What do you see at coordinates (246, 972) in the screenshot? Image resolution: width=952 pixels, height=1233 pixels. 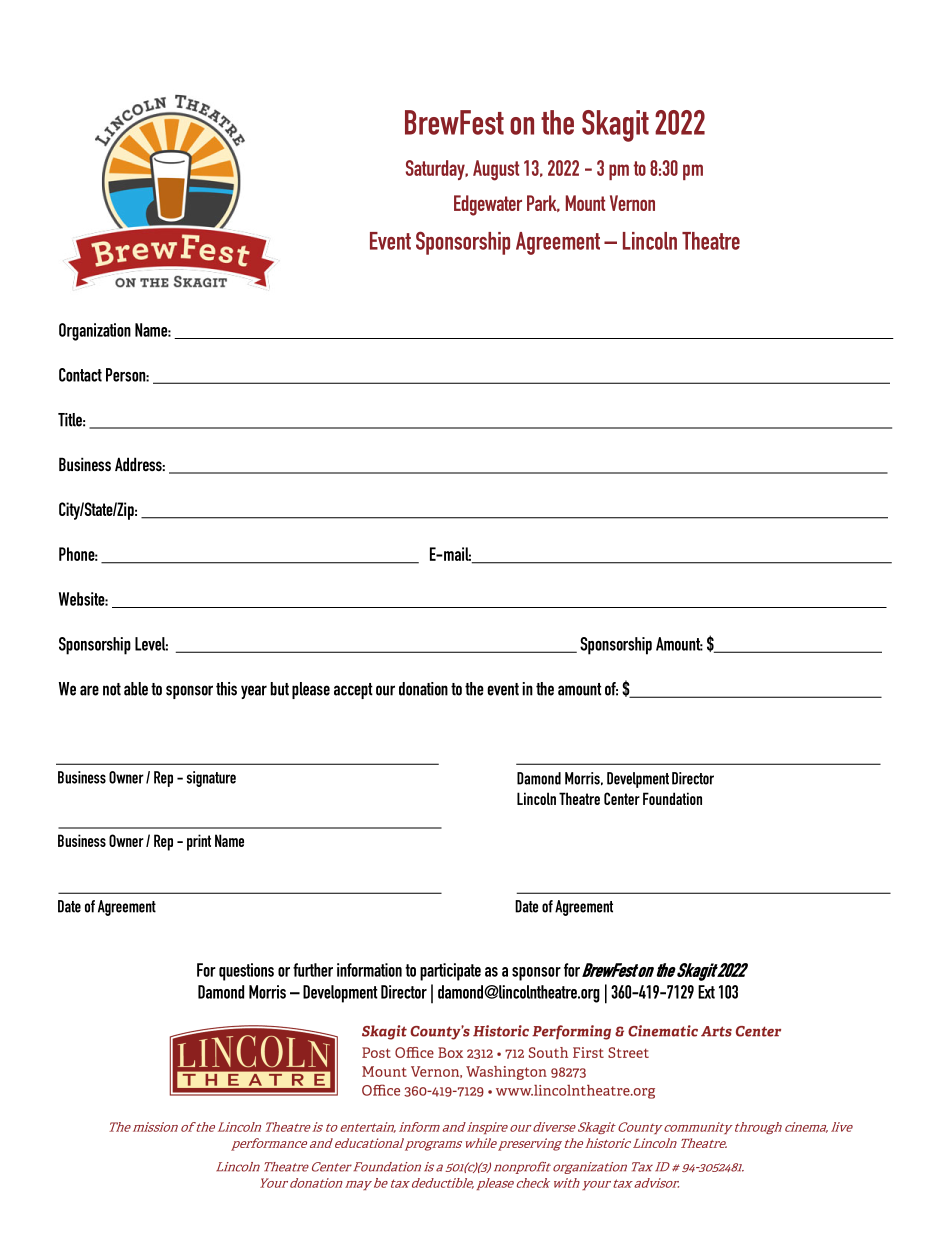 I see `questions` at bounding box center [246, 972].
